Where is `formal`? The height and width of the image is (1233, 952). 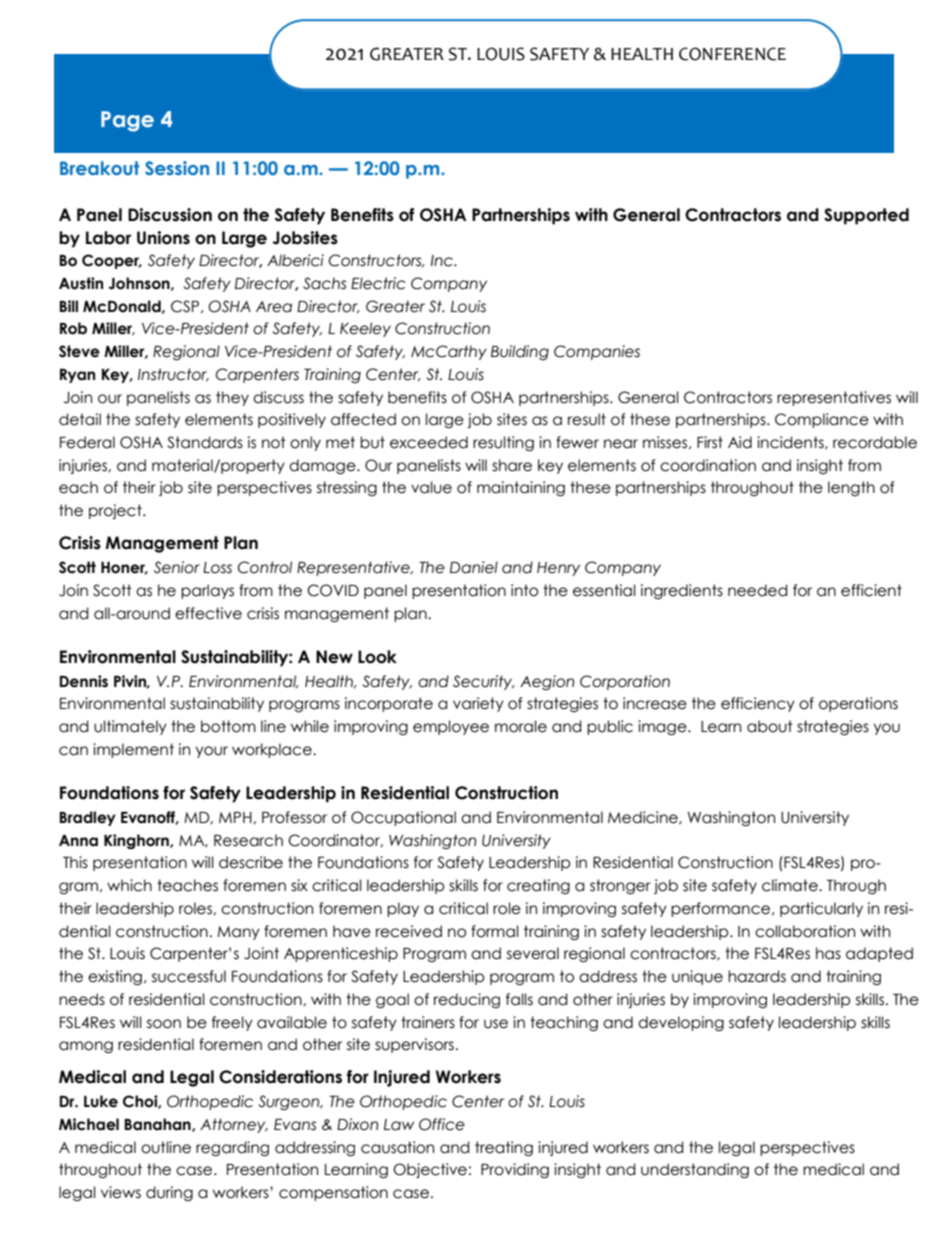 formal is located at coordinates (495, 931).
